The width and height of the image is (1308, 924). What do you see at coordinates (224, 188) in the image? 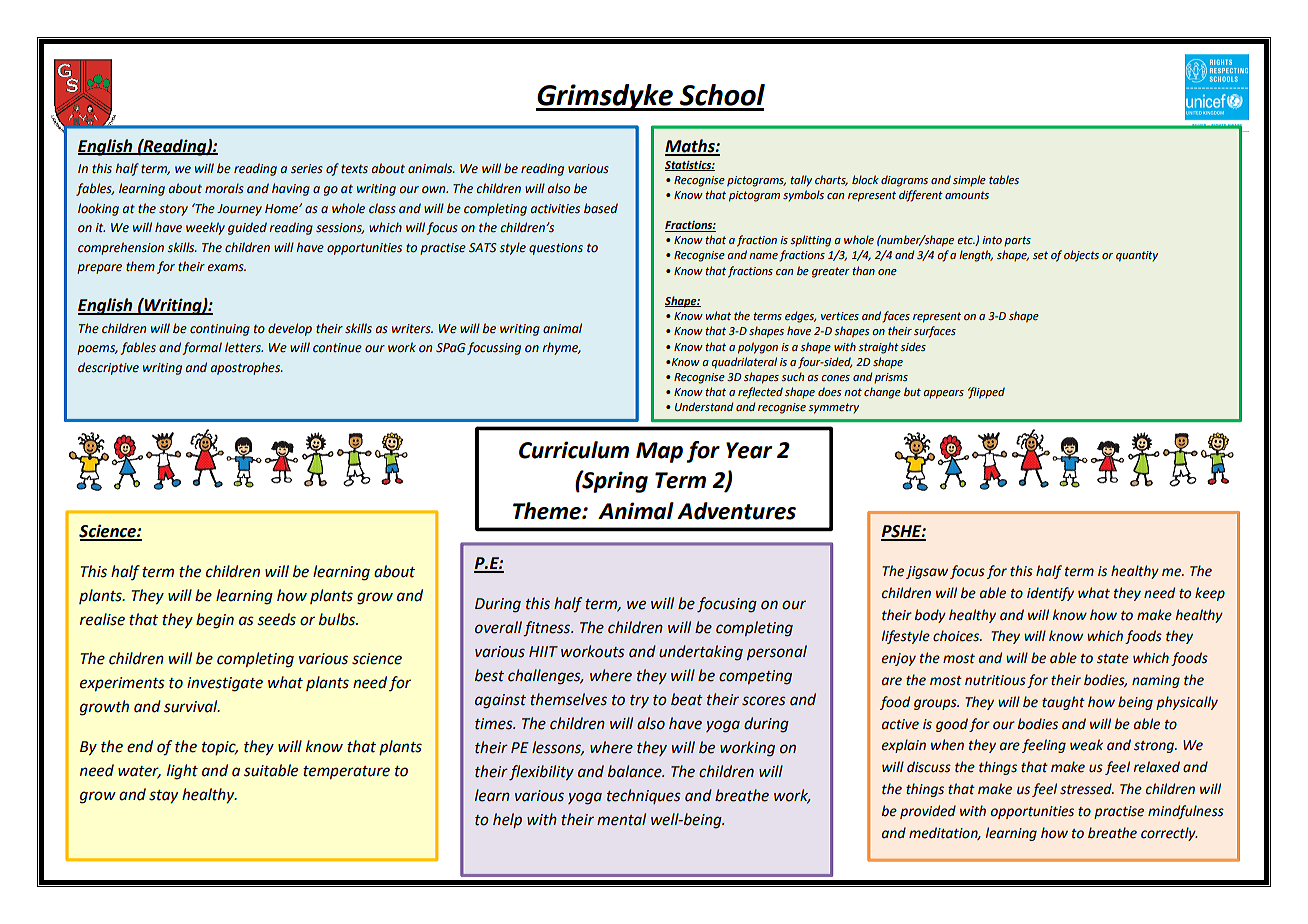
I see `morals` at bounding box center [224, 188].
